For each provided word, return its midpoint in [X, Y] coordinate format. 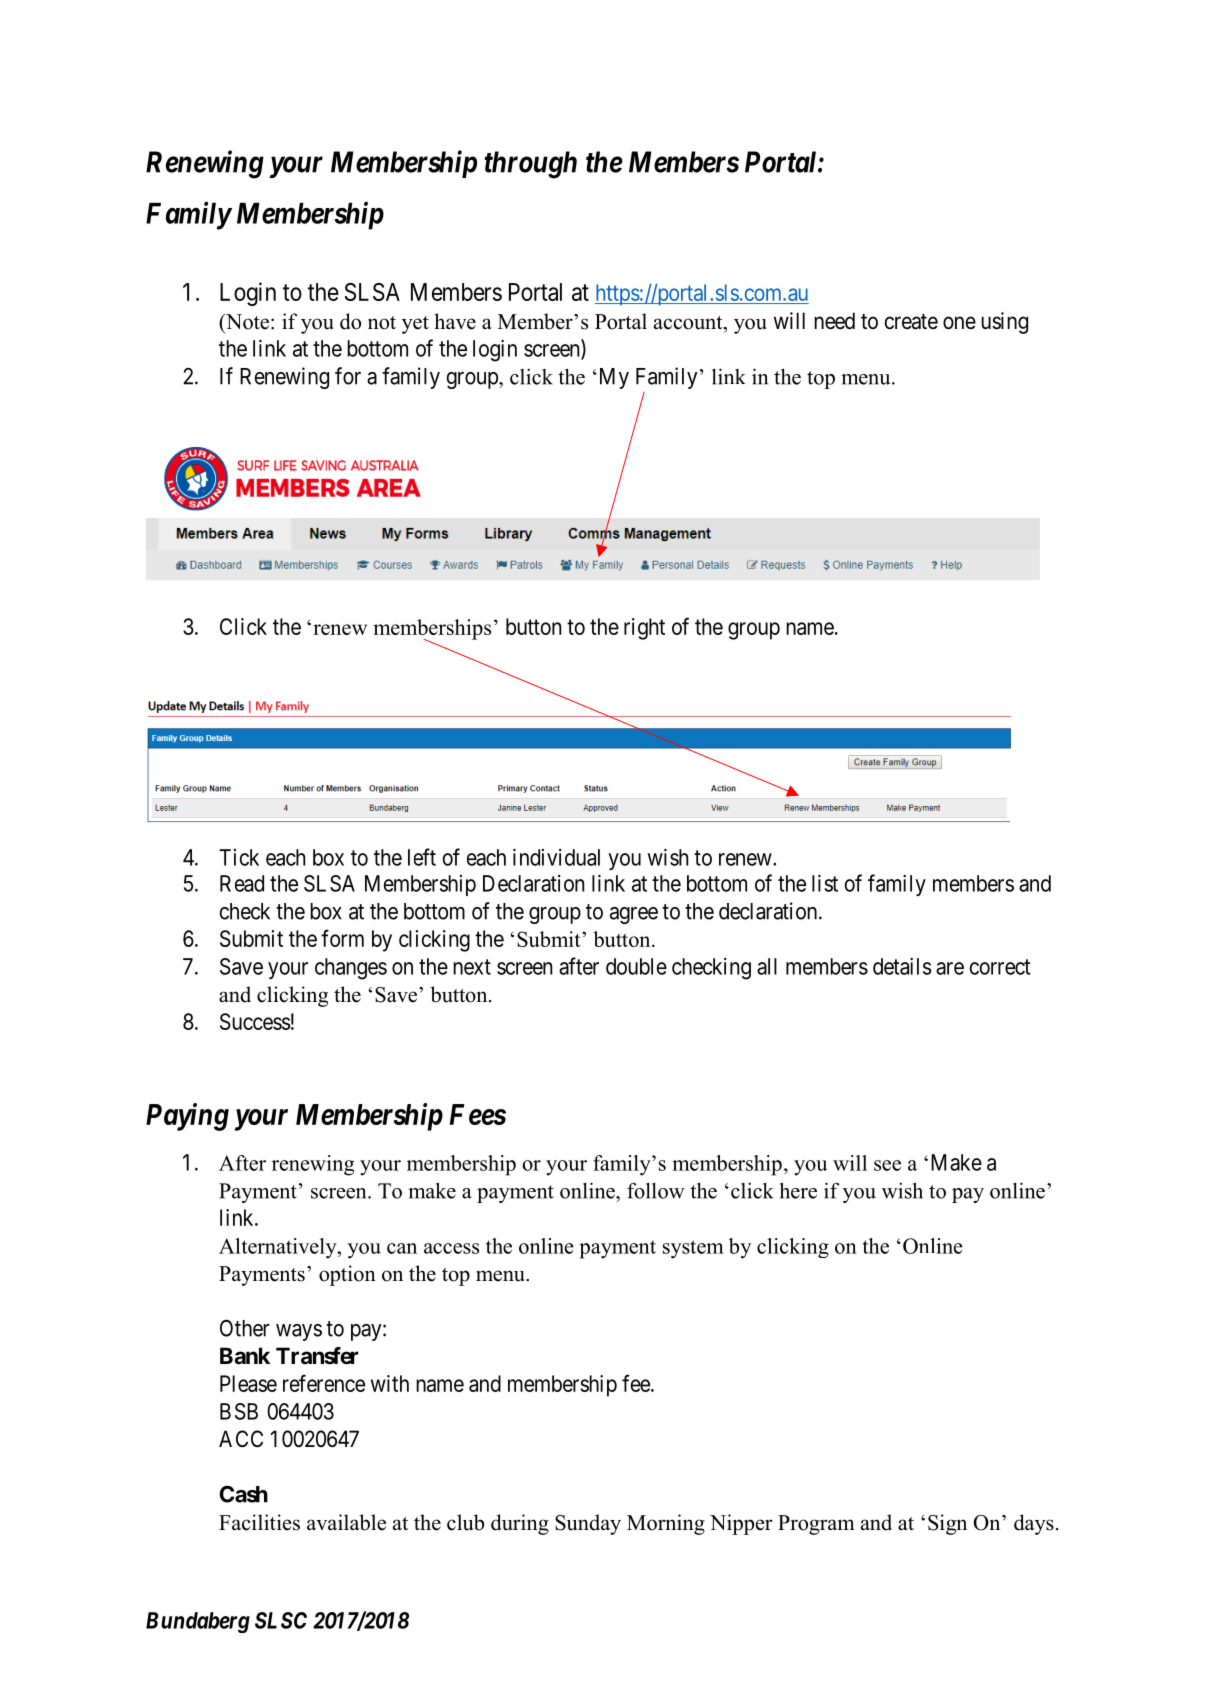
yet [415, 325]
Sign [947, 1524]
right [644, 629]
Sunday [588, 1524]
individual [556, 857]
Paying [187, 1117]
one [959, 323]
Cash [244, 1494]
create [911, 322]
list [825, 883]
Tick [239, 857]
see [887, 1165]
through [530, 165]
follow [656, 1190]
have [455, 321]
